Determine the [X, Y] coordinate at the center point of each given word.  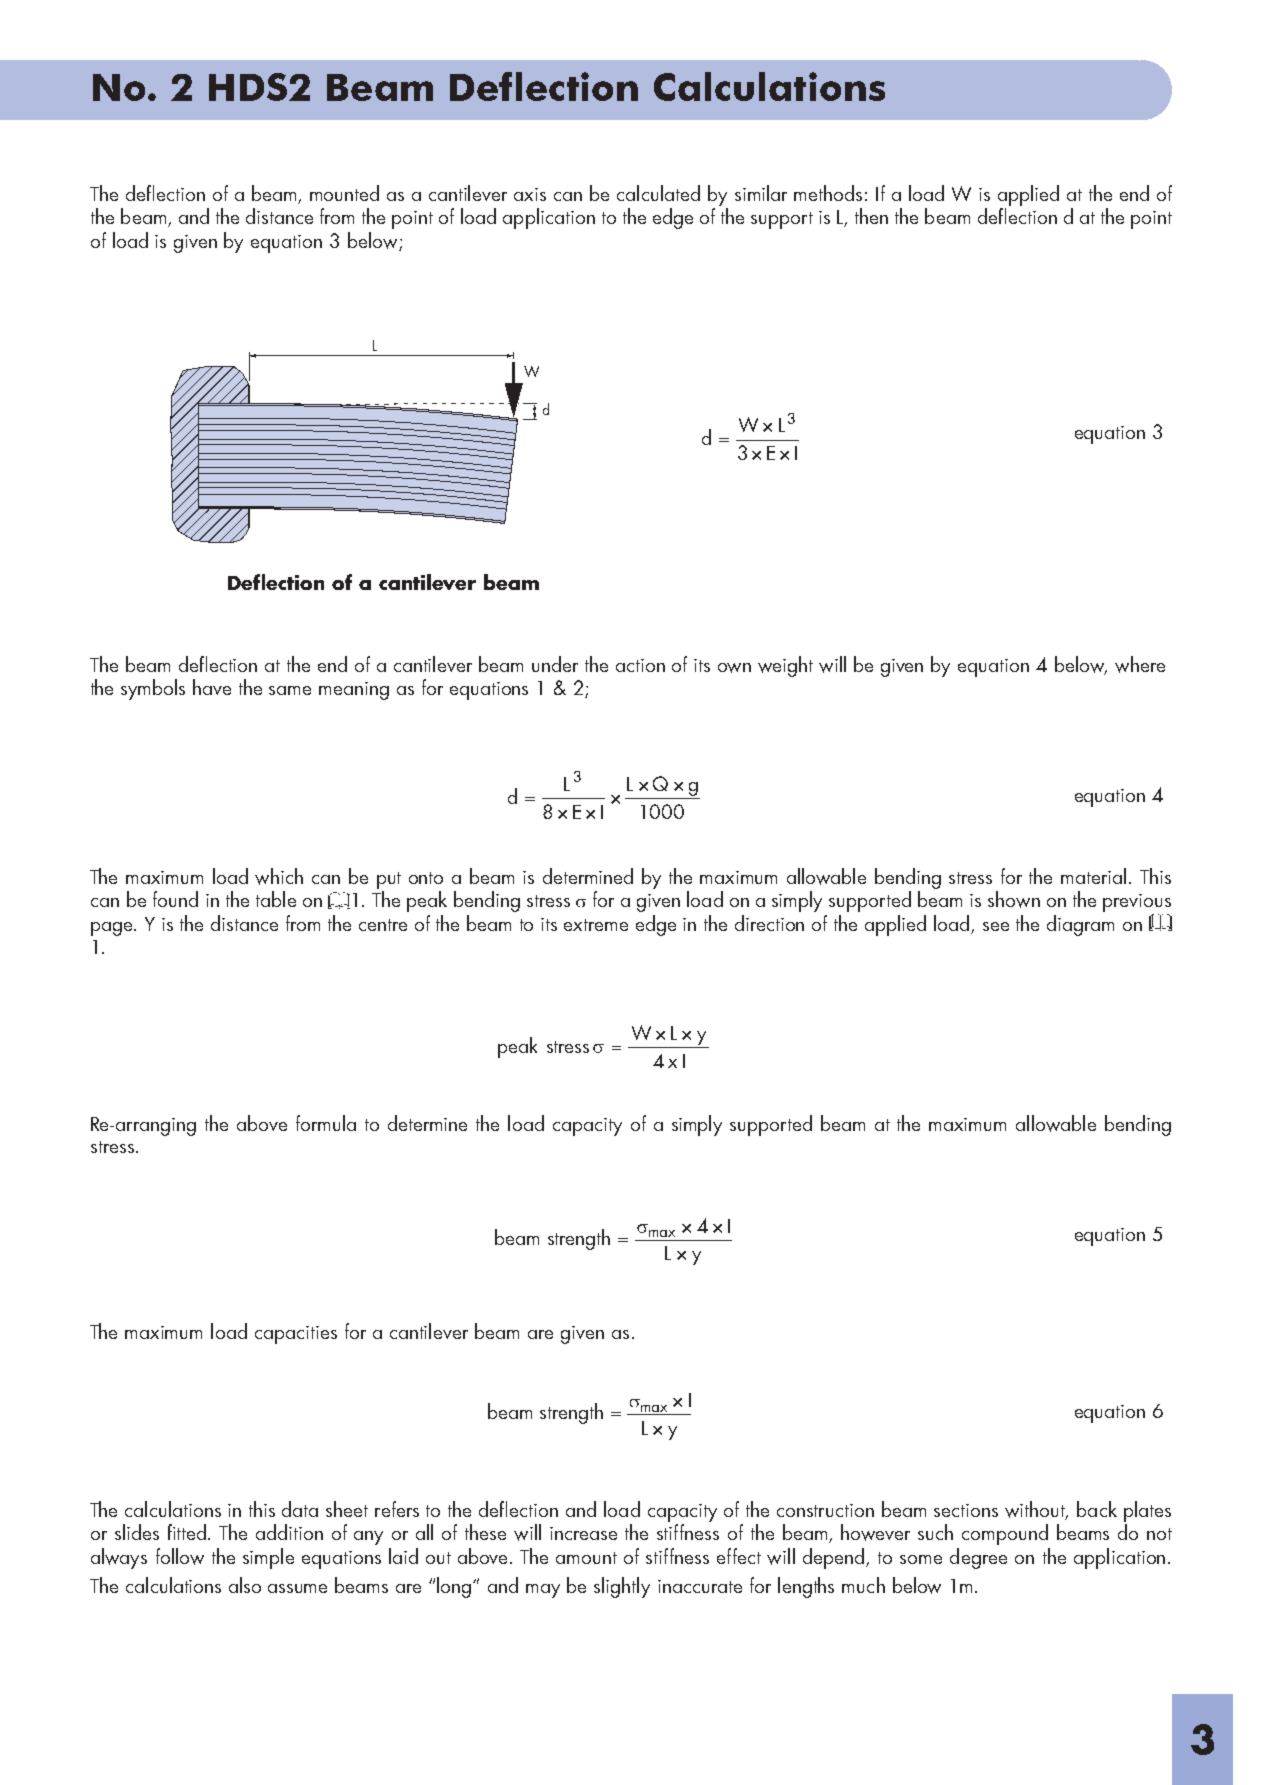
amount [586, 1558]
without [1036, 1510]
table [276, 899]
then [871, 216]
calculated [658, 193]
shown [1014, 899]
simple [268, 1558]
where [1140, 664]
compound [1005, 1534]
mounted [344, 193]
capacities [296, 1335]
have [212, 687]
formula [326, 1123]
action [640, 665]
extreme [596, 925]
